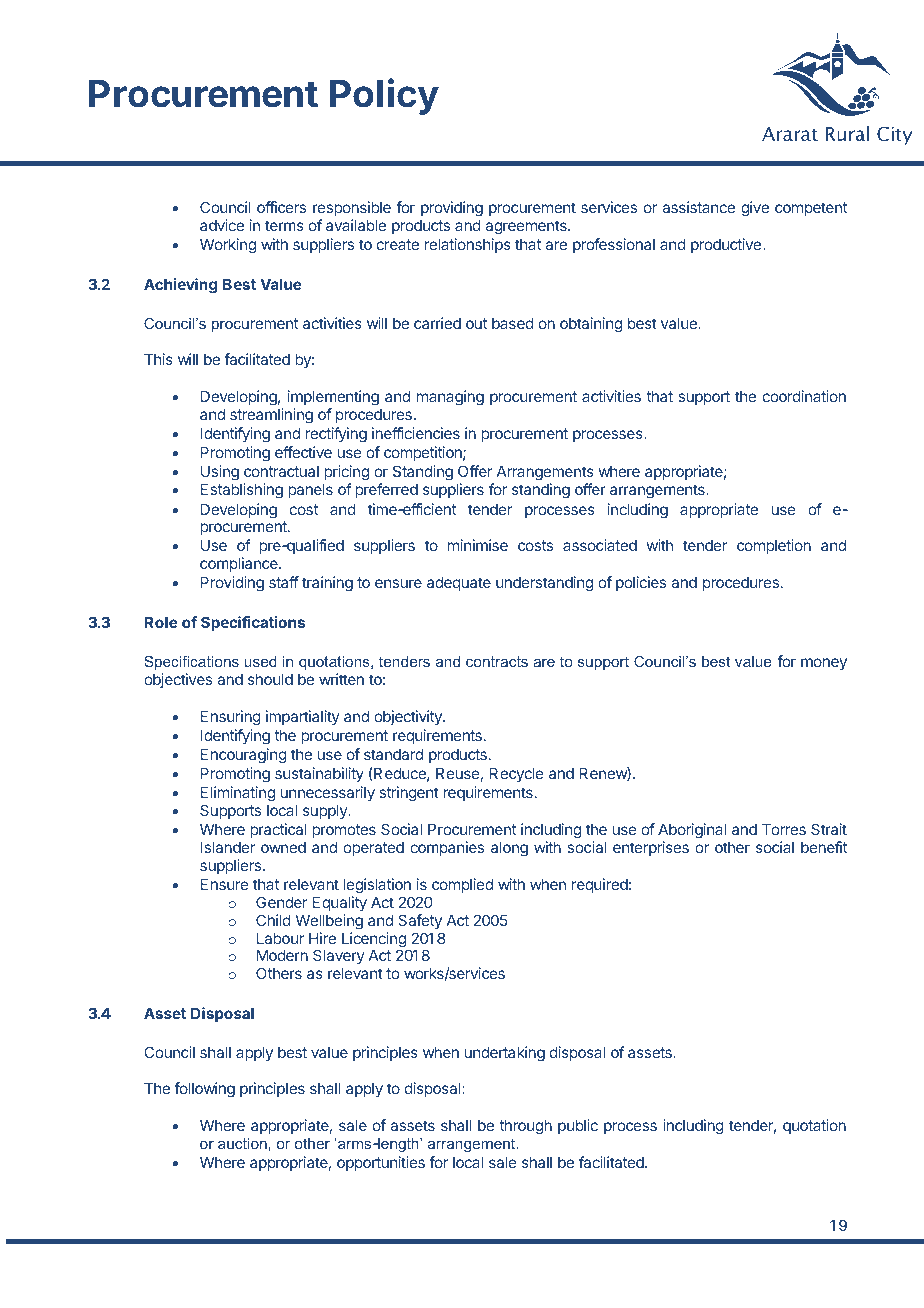  I want to click on Islander, so click(228, 847).
